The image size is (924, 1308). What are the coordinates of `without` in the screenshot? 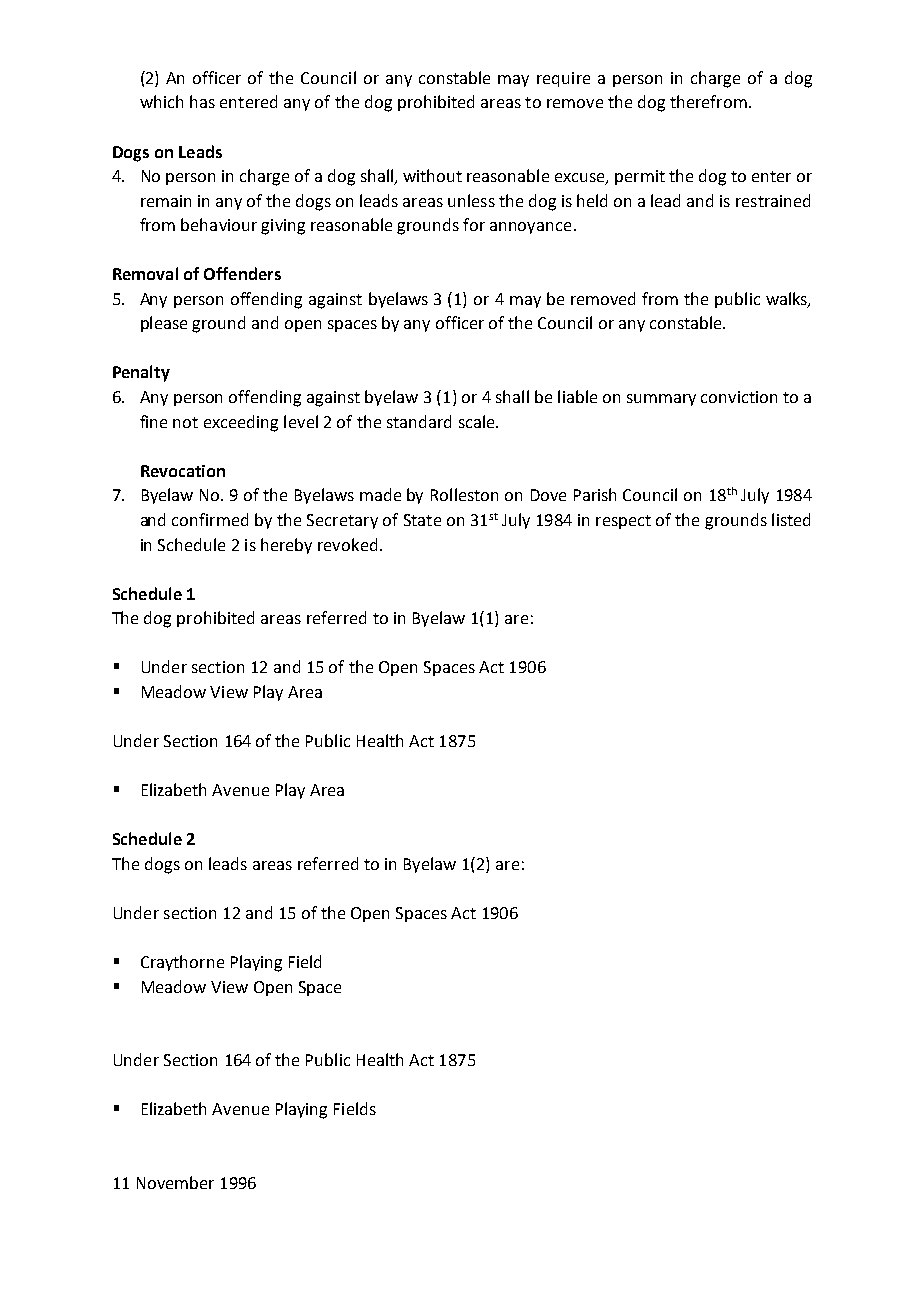 It's located at (432, 175).
